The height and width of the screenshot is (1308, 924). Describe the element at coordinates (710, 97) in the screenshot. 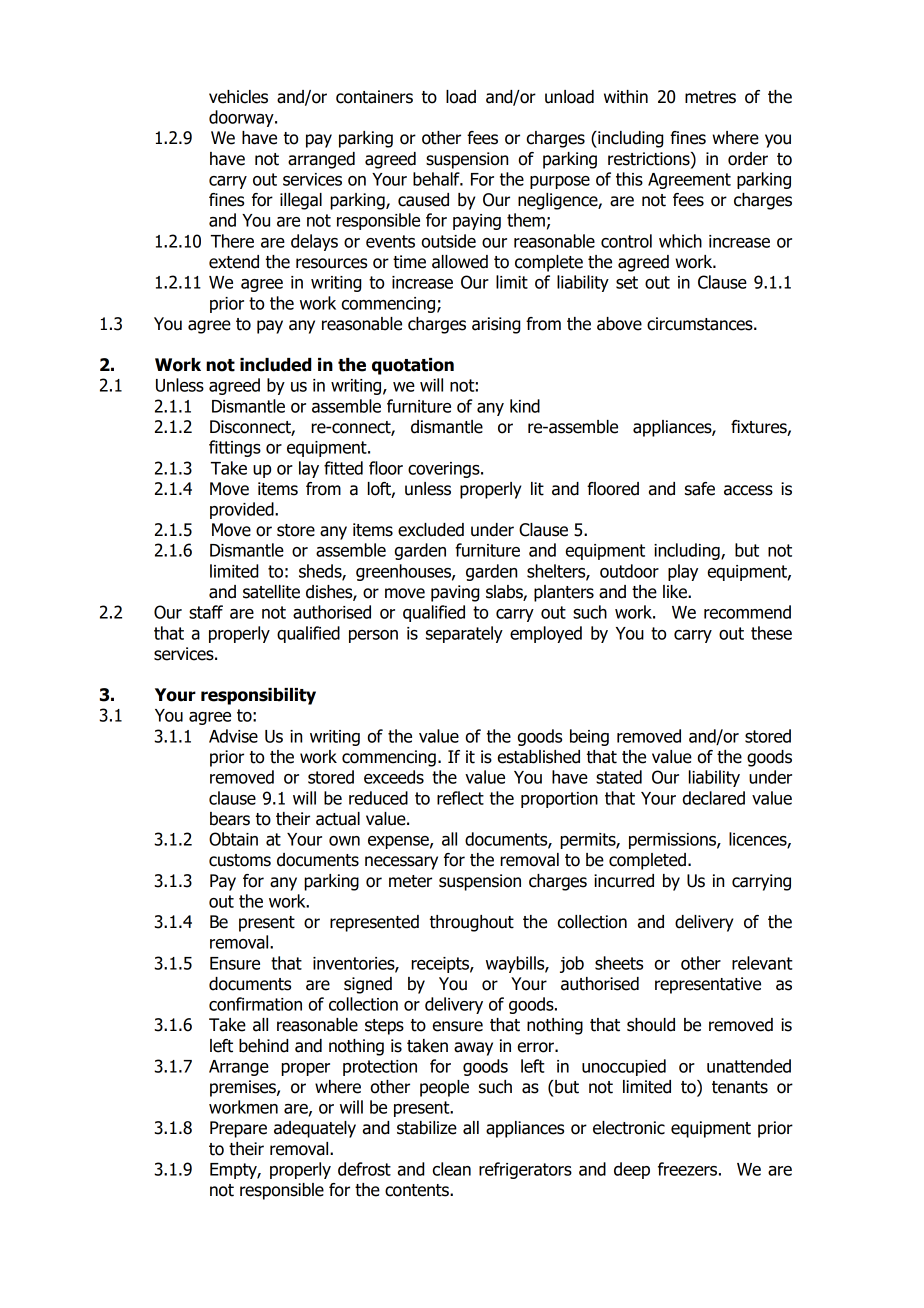

I see `metres` at that location.
